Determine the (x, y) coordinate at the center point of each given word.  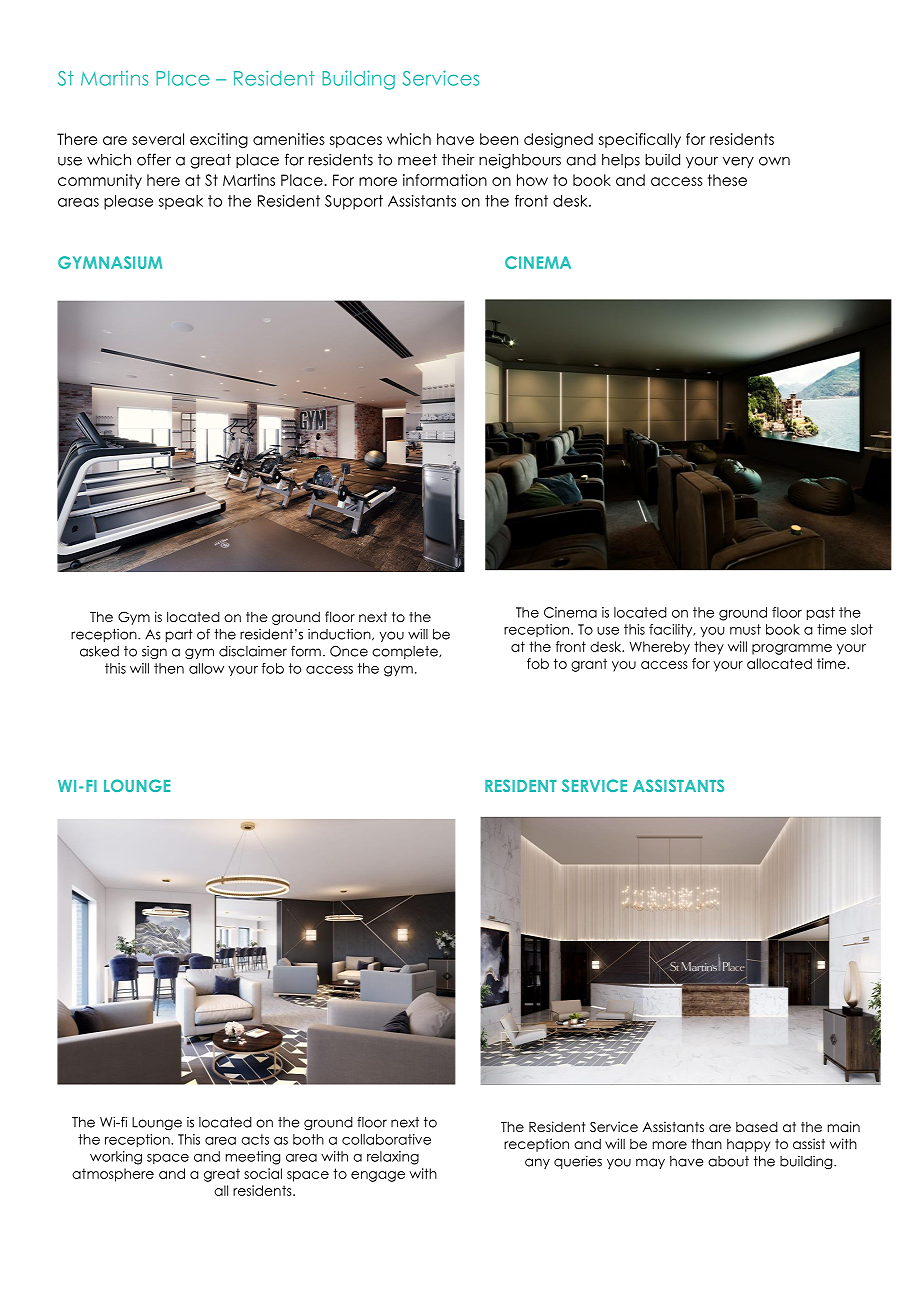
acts (255, 1139)
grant (589, 665)
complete (406, 652)
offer (154, 159)
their (458, 159)
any (537, 1163)
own (774, 161)
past (821, 613)
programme (792, 649)
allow (206, 668)
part (179, 635)
